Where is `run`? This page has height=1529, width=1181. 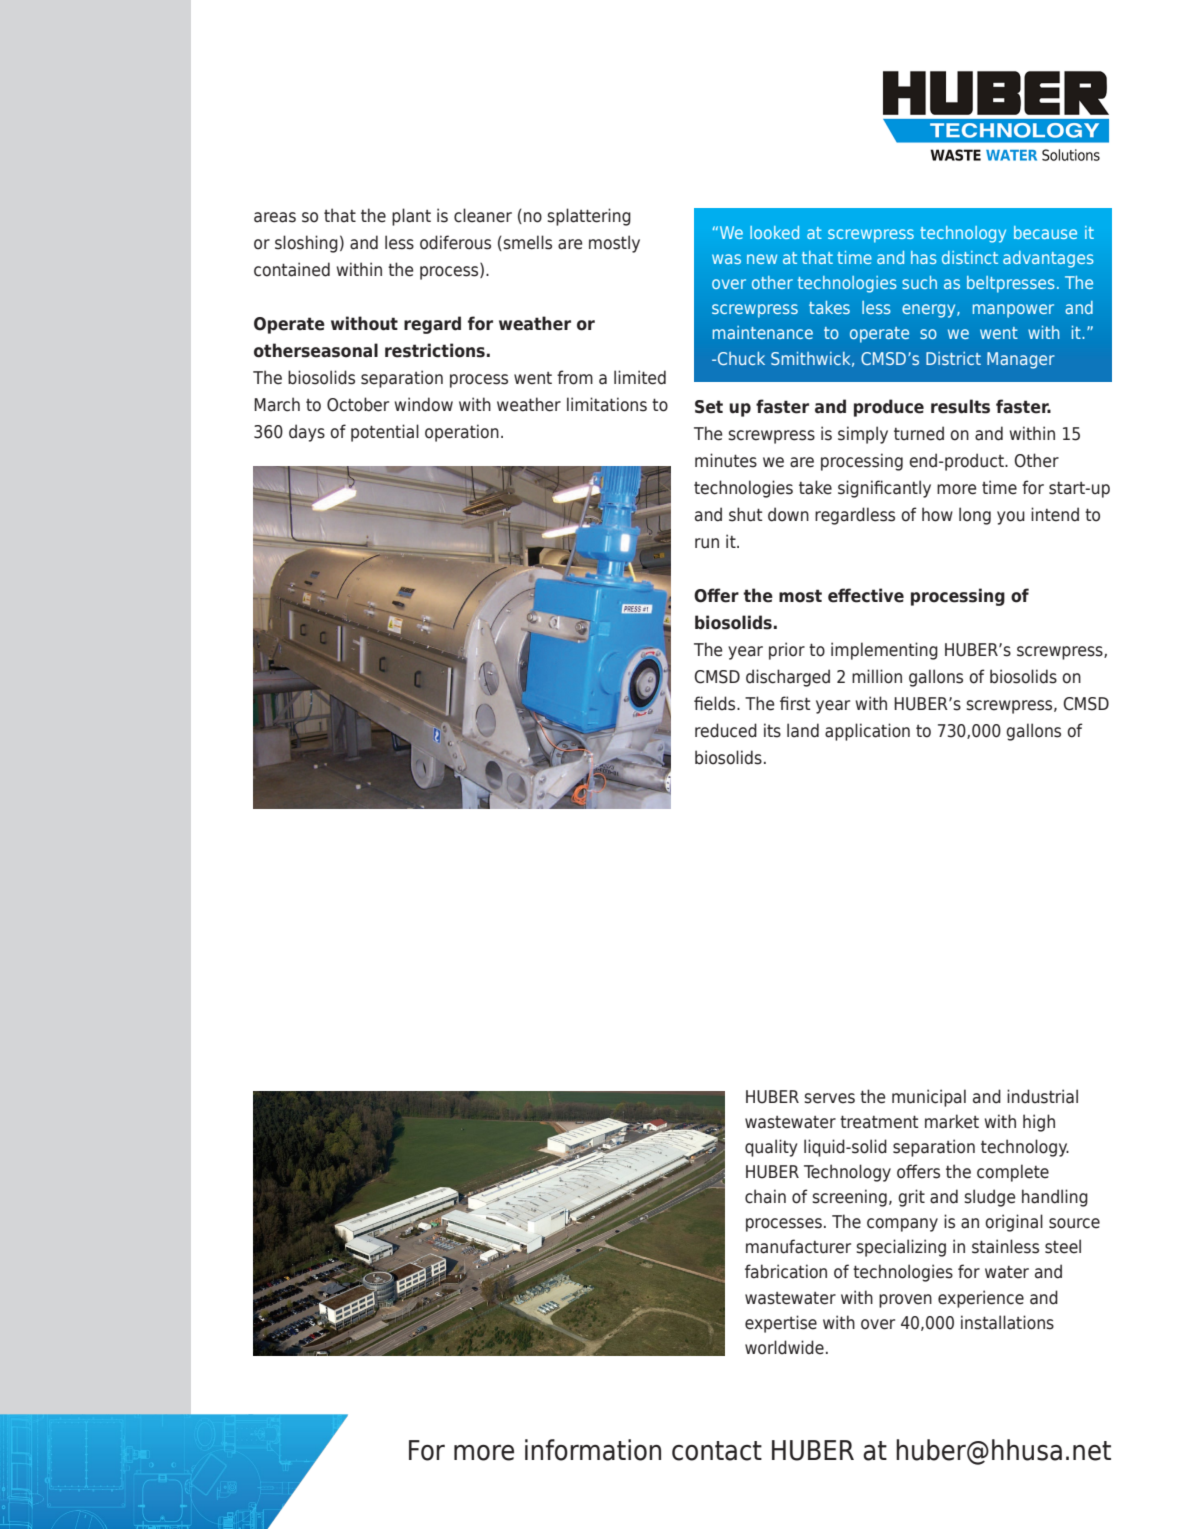 run is located at coordinates (707, 543).
